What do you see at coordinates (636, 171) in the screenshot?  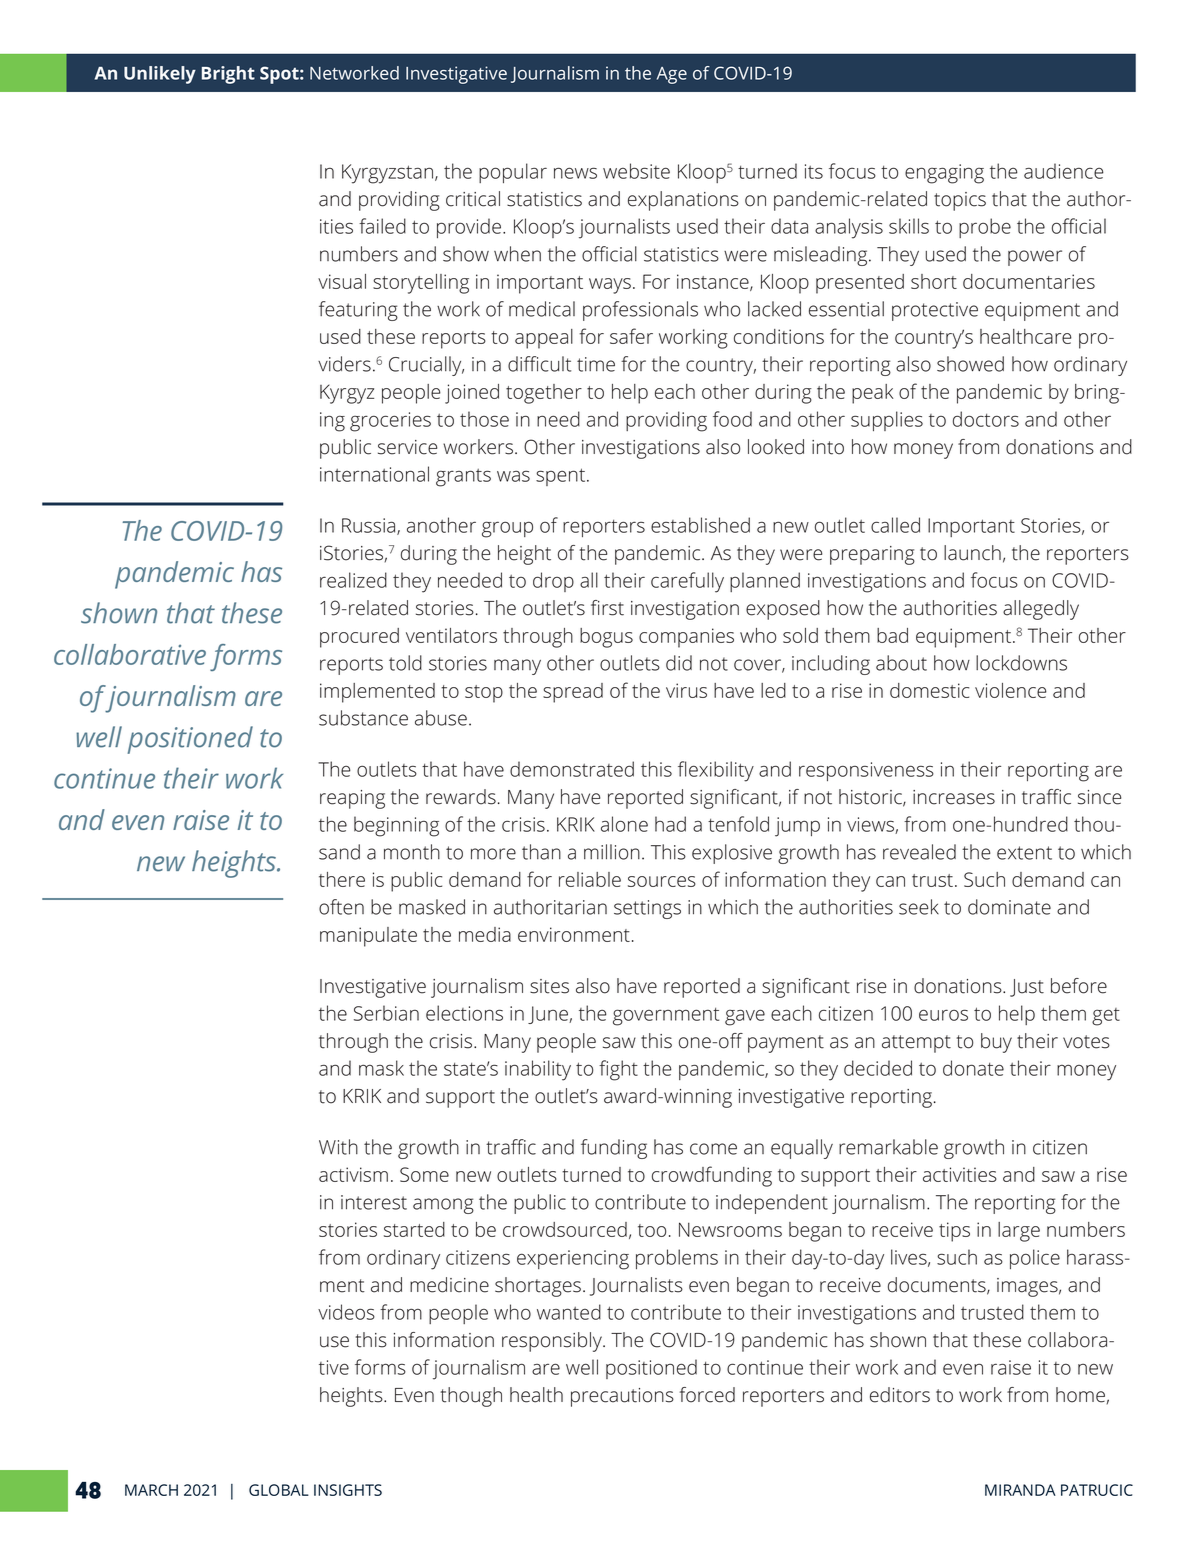 I see `website` at bounding box center [636, 171].
